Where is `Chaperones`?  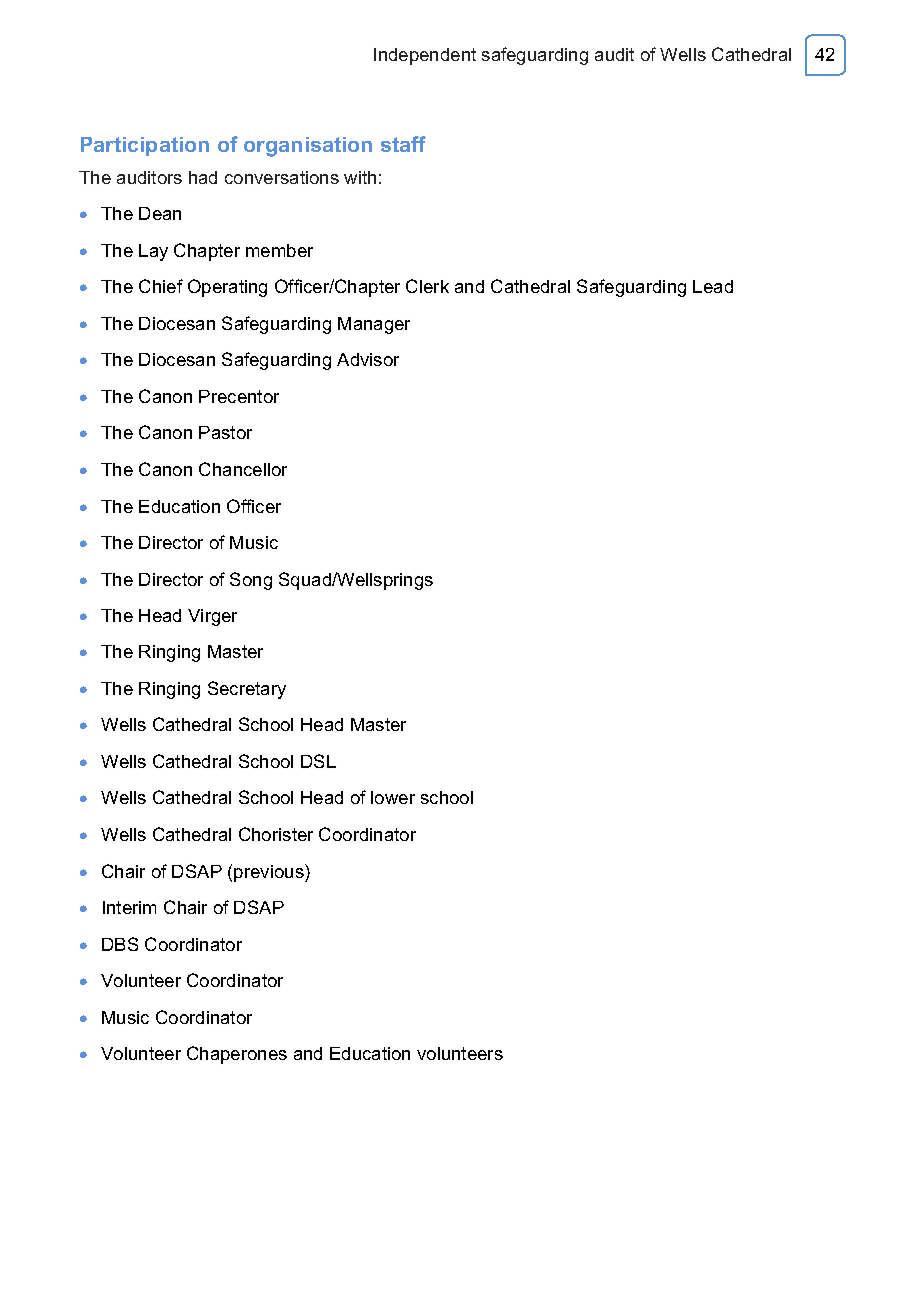
Chaperones is located at coordinates (237, 1055).
